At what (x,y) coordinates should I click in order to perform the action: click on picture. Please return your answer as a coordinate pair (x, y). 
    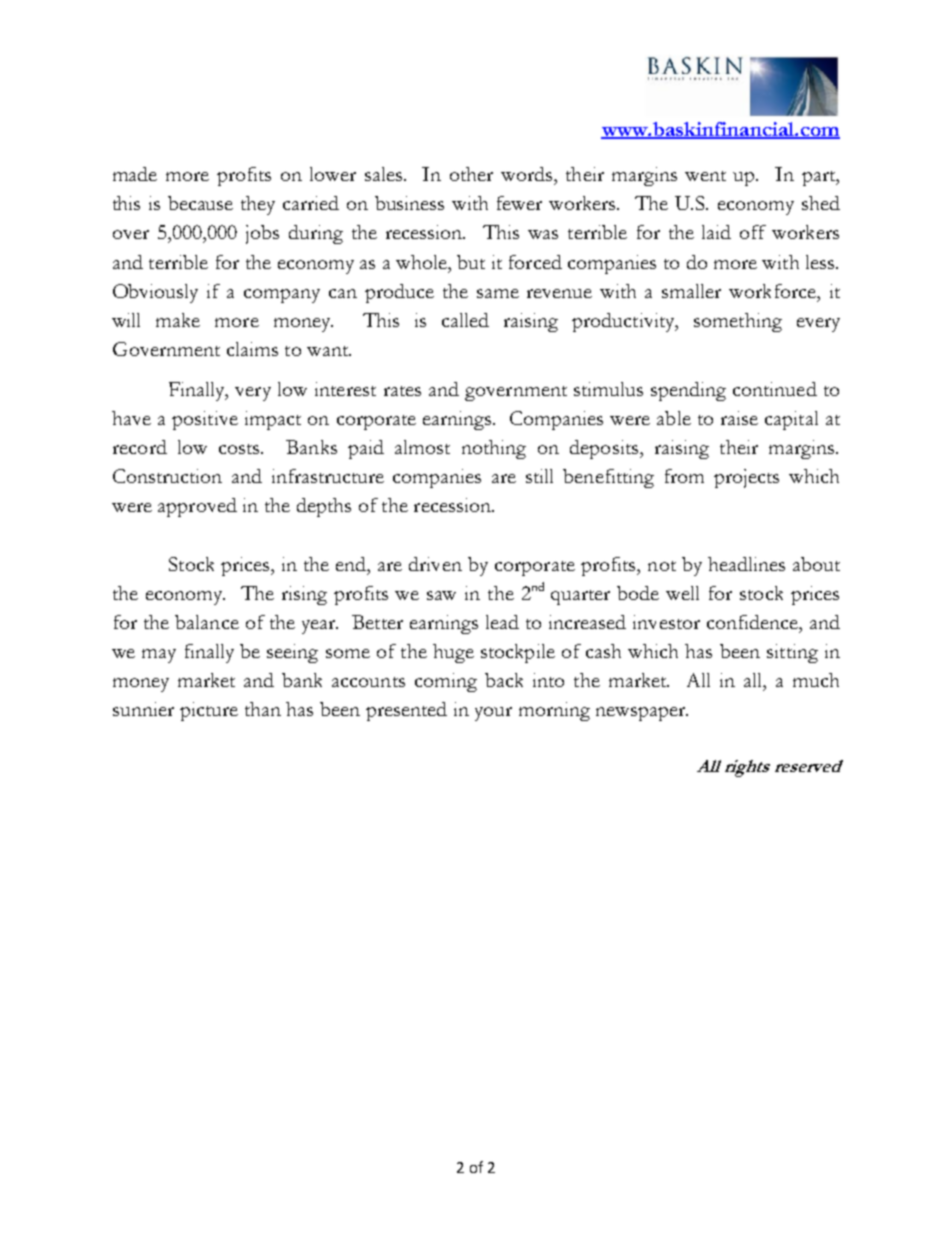
    Looking at the image, I should click on (209, 711).
